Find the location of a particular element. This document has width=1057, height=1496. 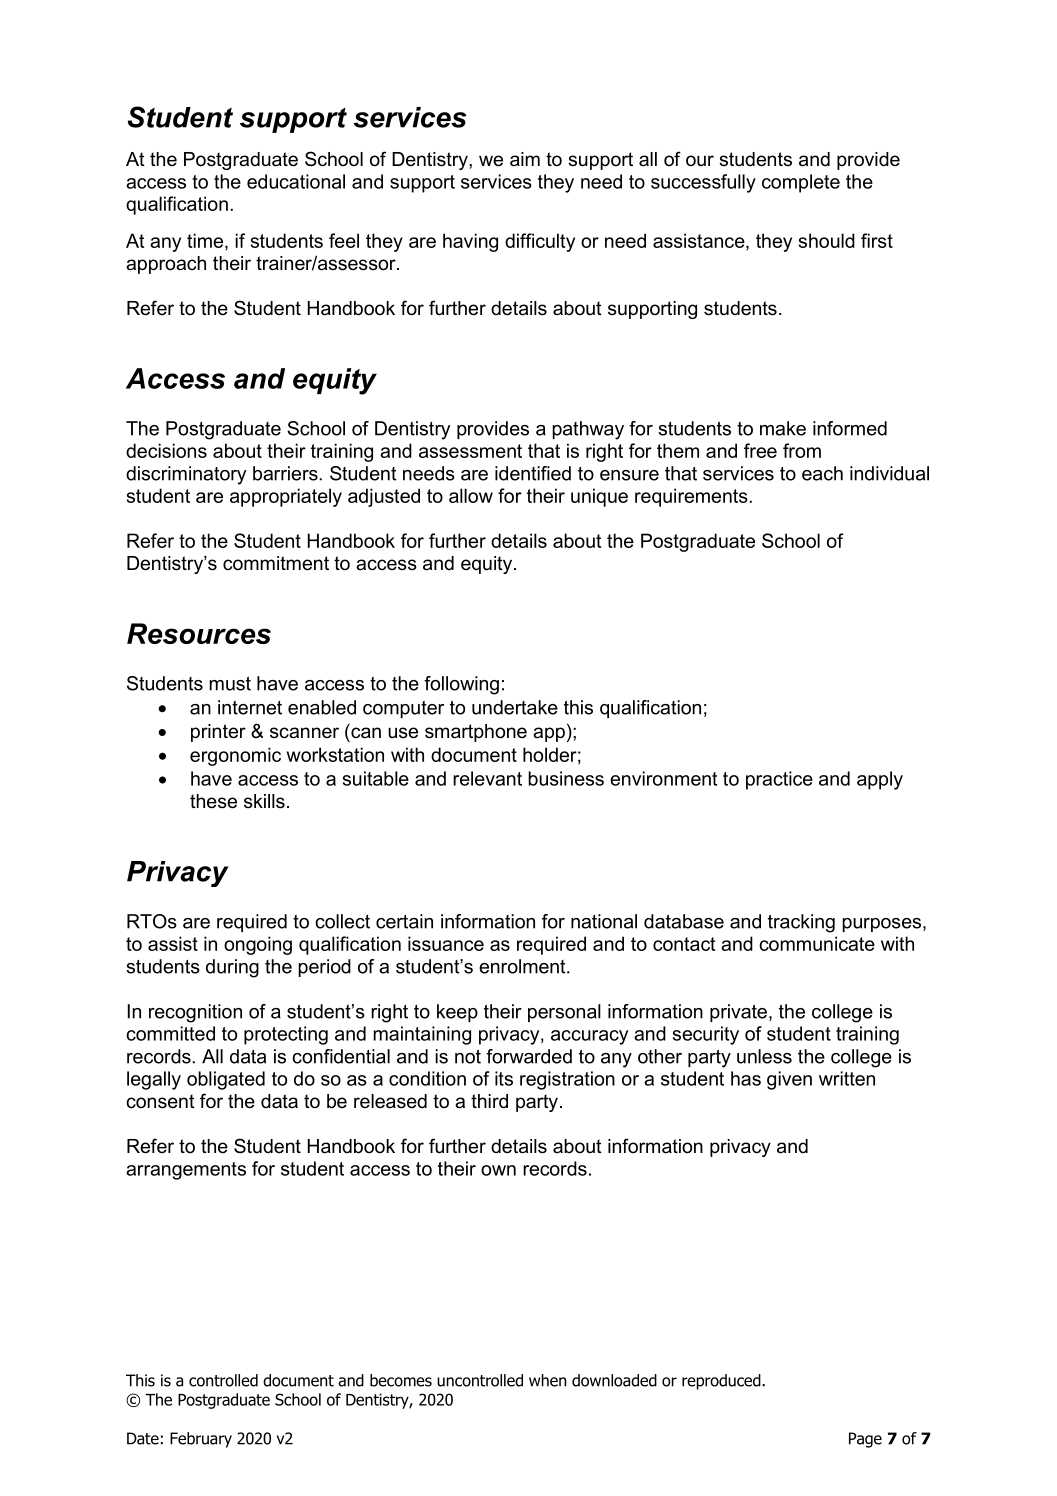

during is located at coordinates (232, 968).
